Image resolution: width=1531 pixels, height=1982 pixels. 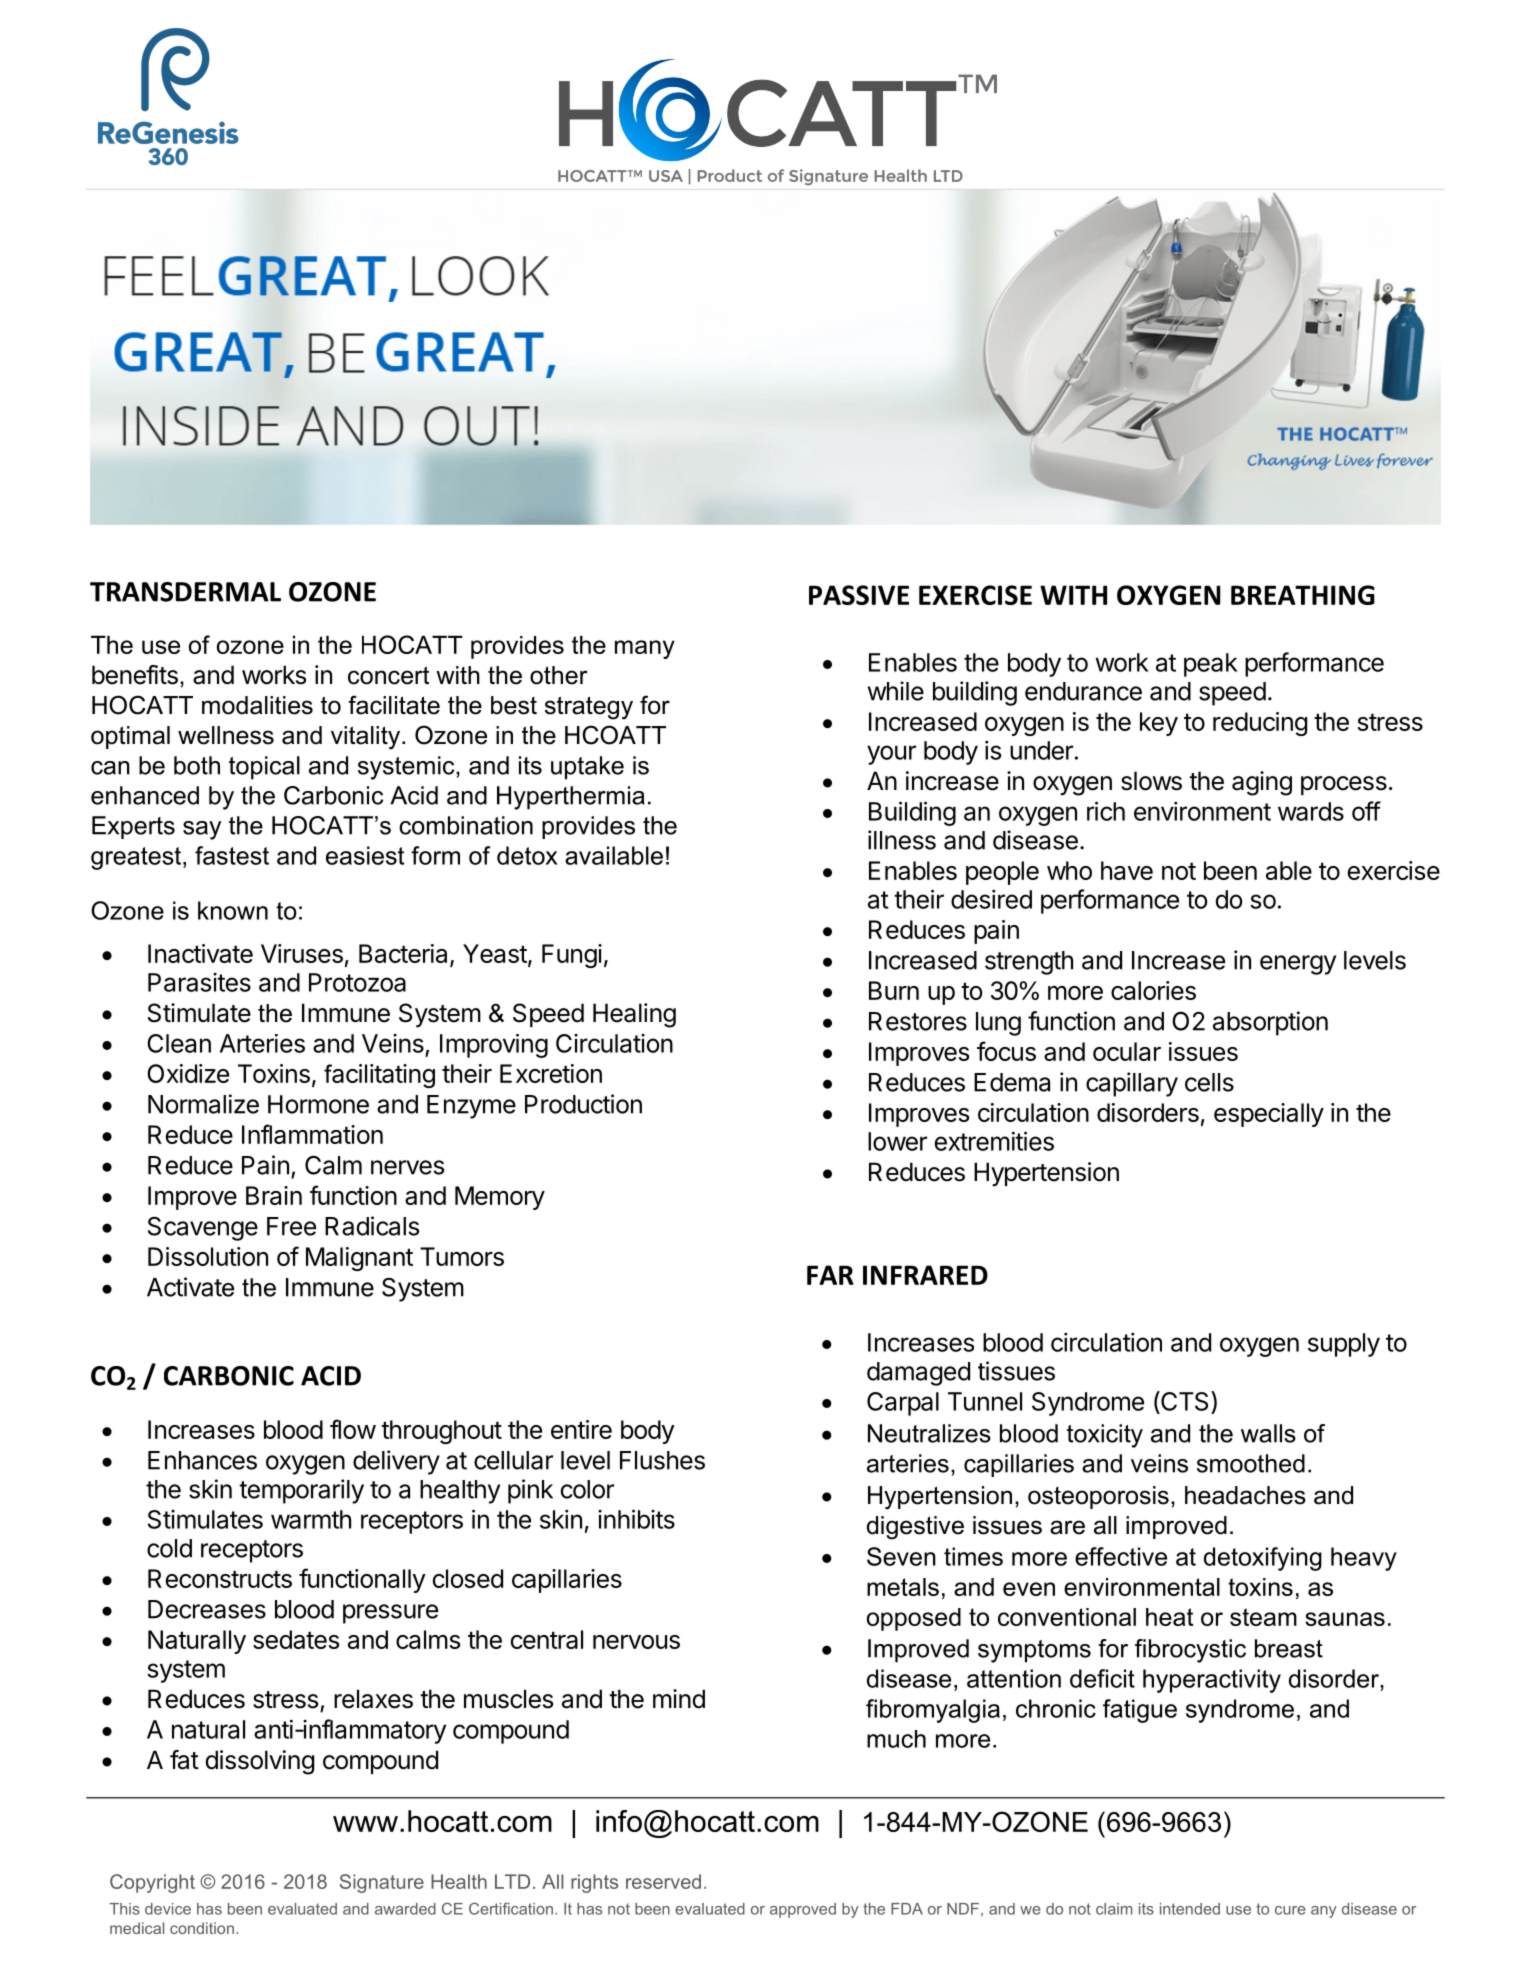 What do you see at coordinates (185, 592) in the document?
I see `TRANSDERMAL` at bounding box center [185, 592].
